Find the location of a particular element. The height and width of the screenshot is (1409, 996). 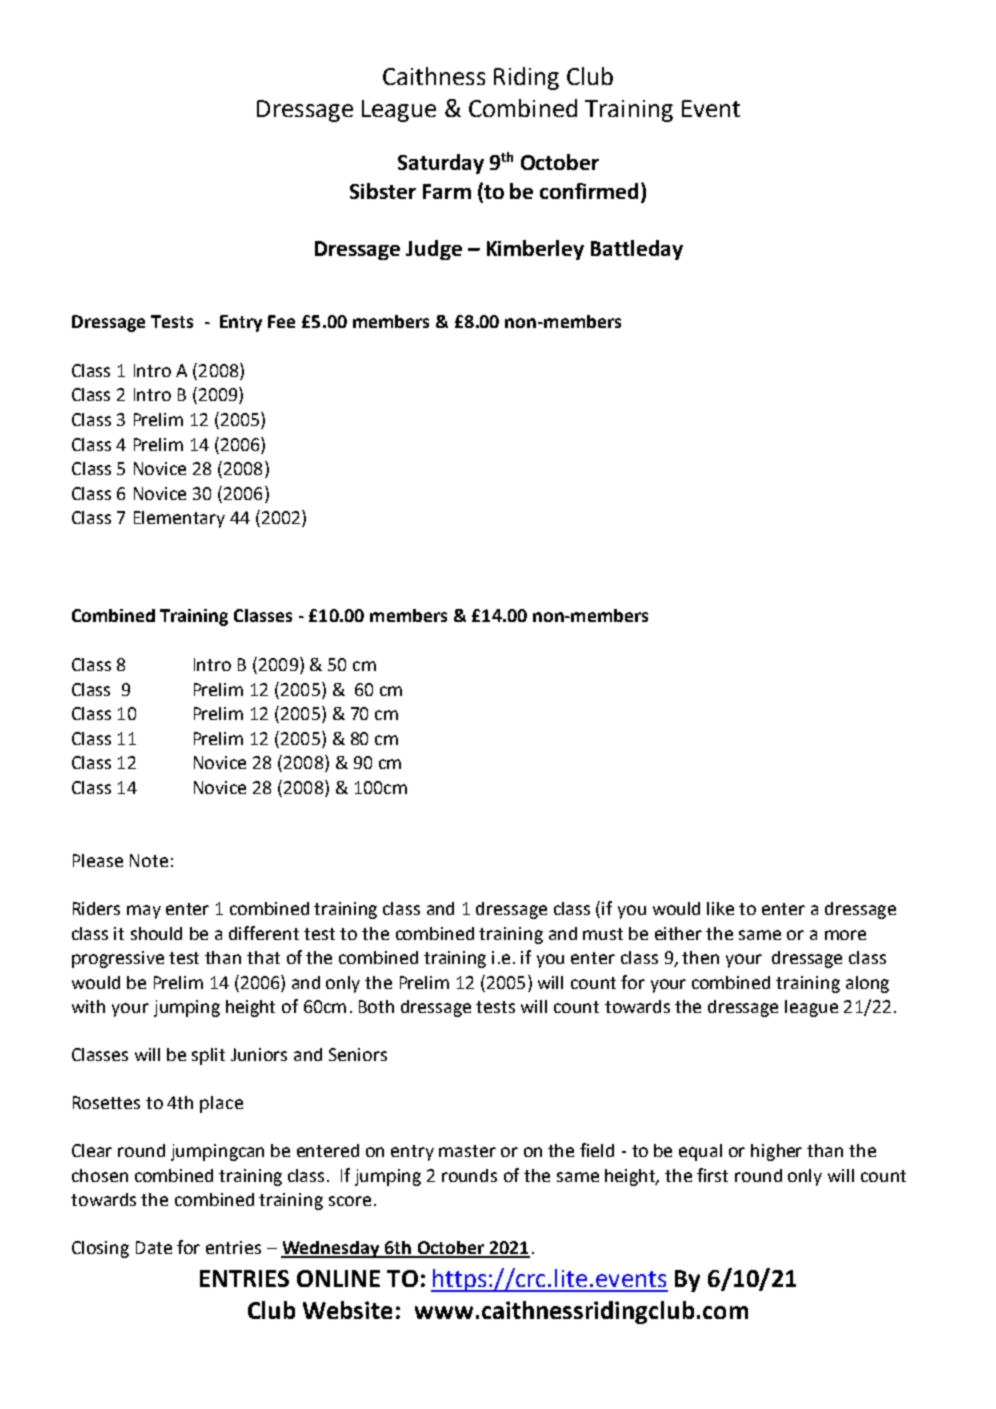

Date is located at coordinates (154, 1247).
